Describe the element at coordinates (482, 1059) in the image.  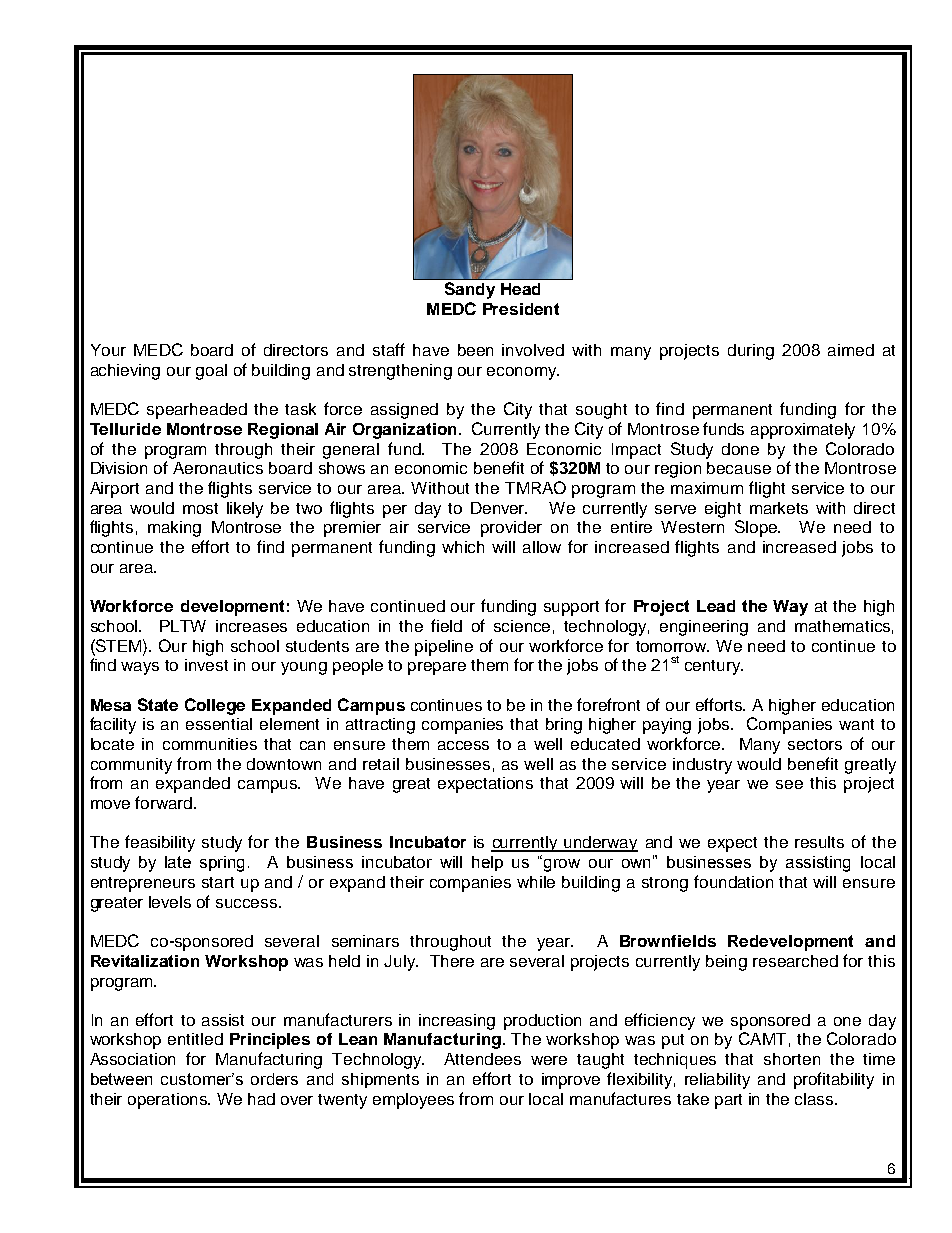
I see `Attendees` at that location.
